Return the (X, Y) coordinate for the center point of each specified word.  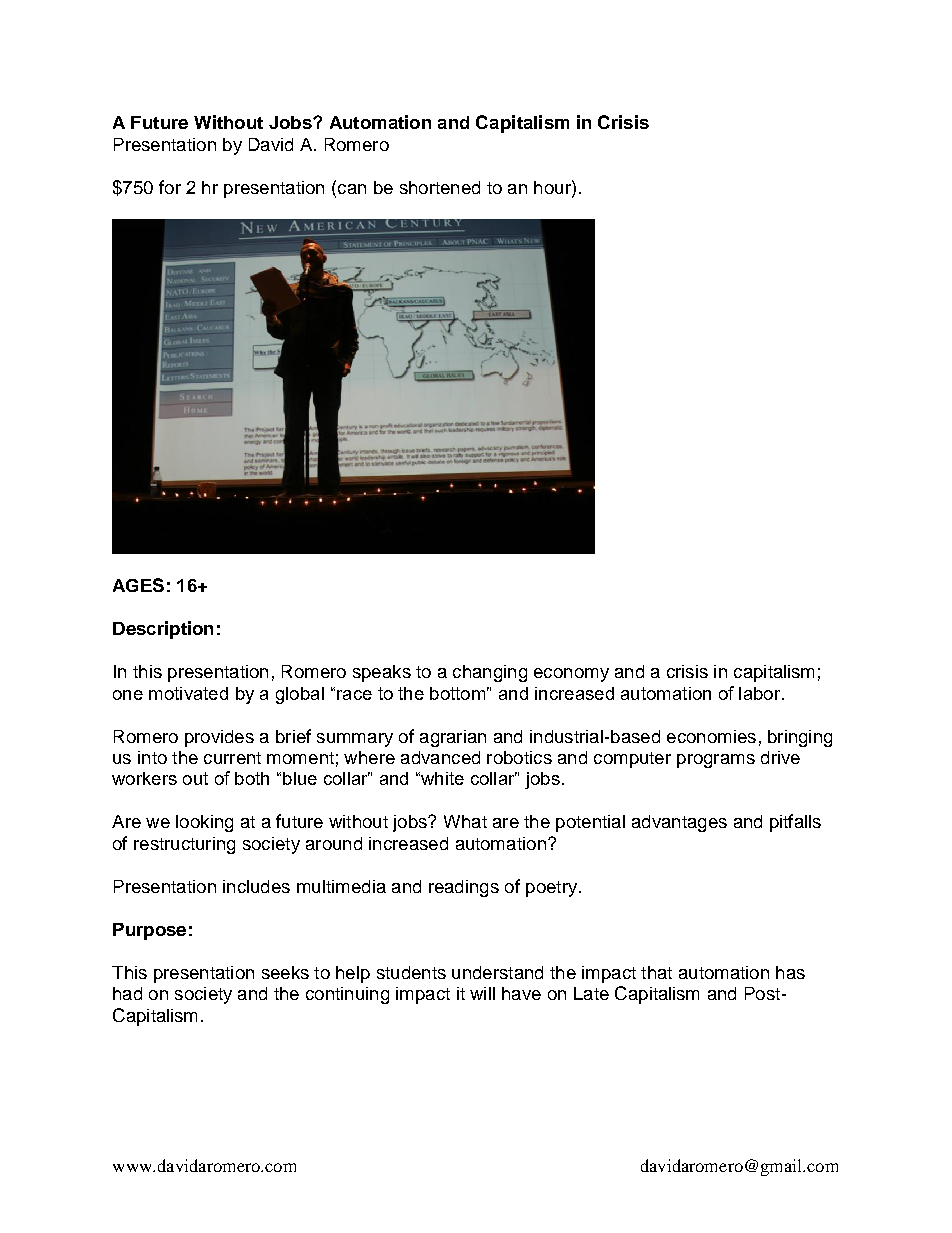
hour (553, 187)
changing (490, 673)
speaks (382, 673)
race (354, 695)
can (352, 189)
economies (711, 736)
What (465, 821)
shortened (440, 187)
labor (761, 693)
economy (571, 675)
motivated (188, 693)
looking (204, 823)
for (170, 187)
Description (163, 630)
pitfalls (795, 823)
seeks (285, 972)
